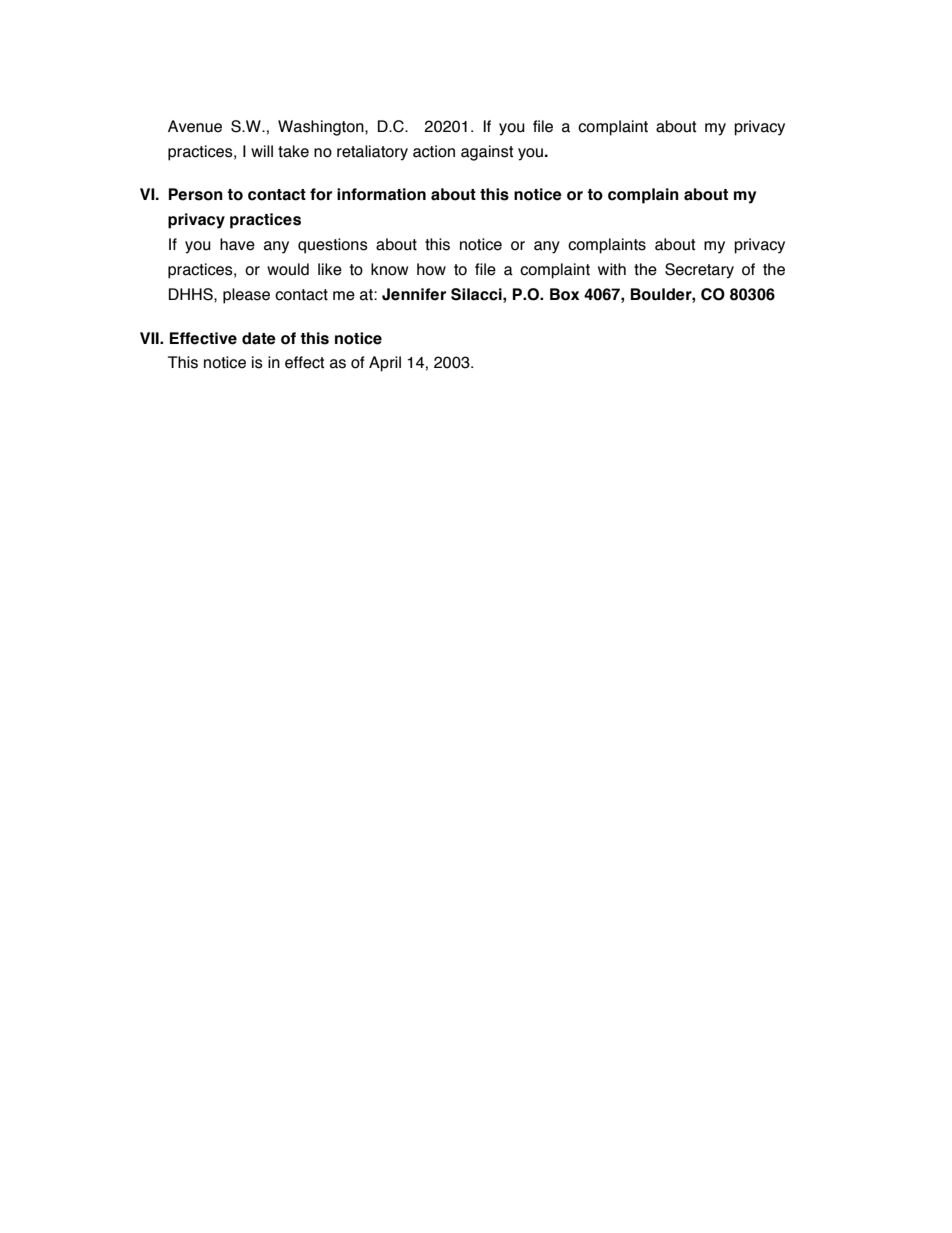  What do you see at coordinates (699, 271) in the screenshot?
I see `Secretary` at bounding box center [699, 271].
